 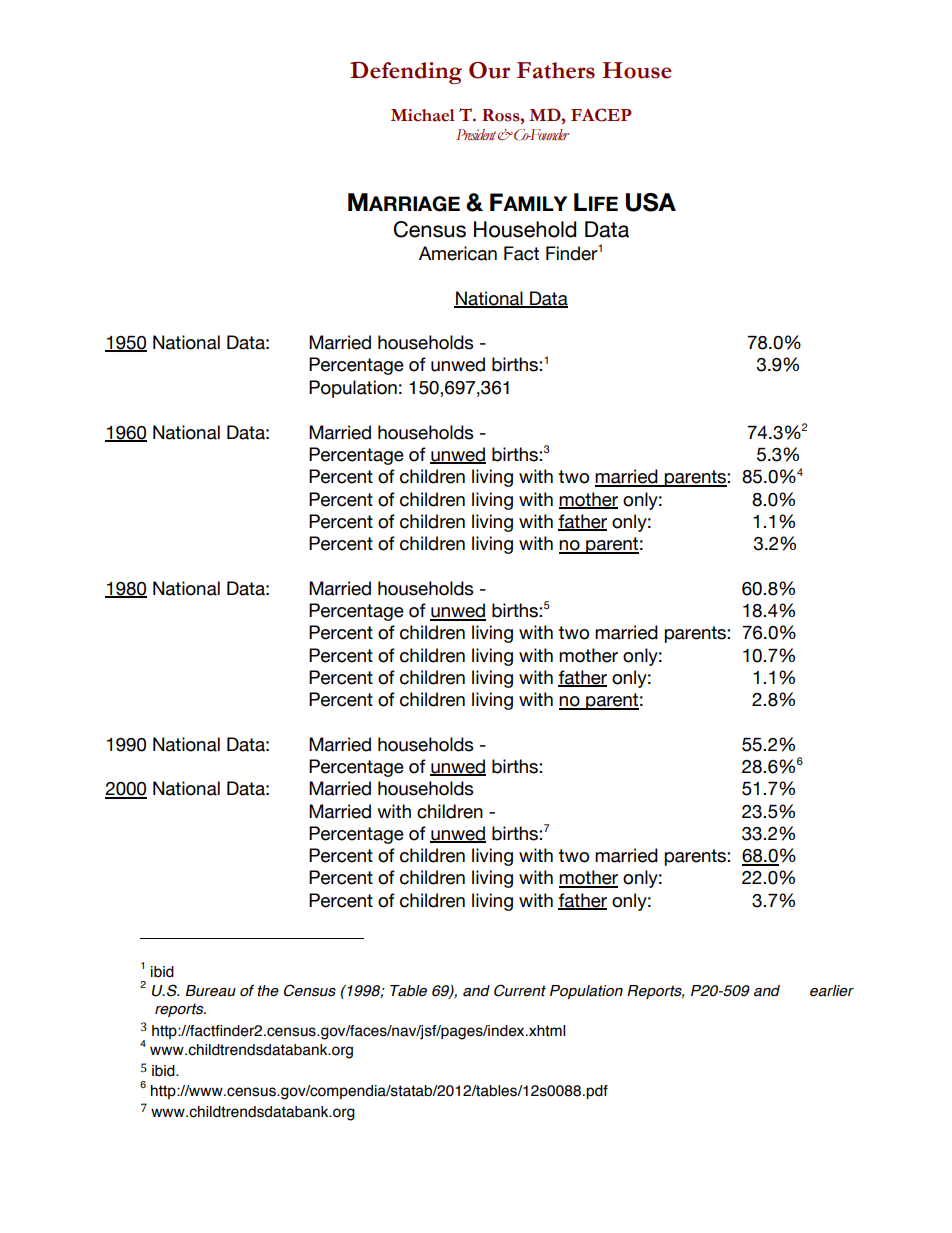 I want to click on Current, so click(x=520, y=990).
